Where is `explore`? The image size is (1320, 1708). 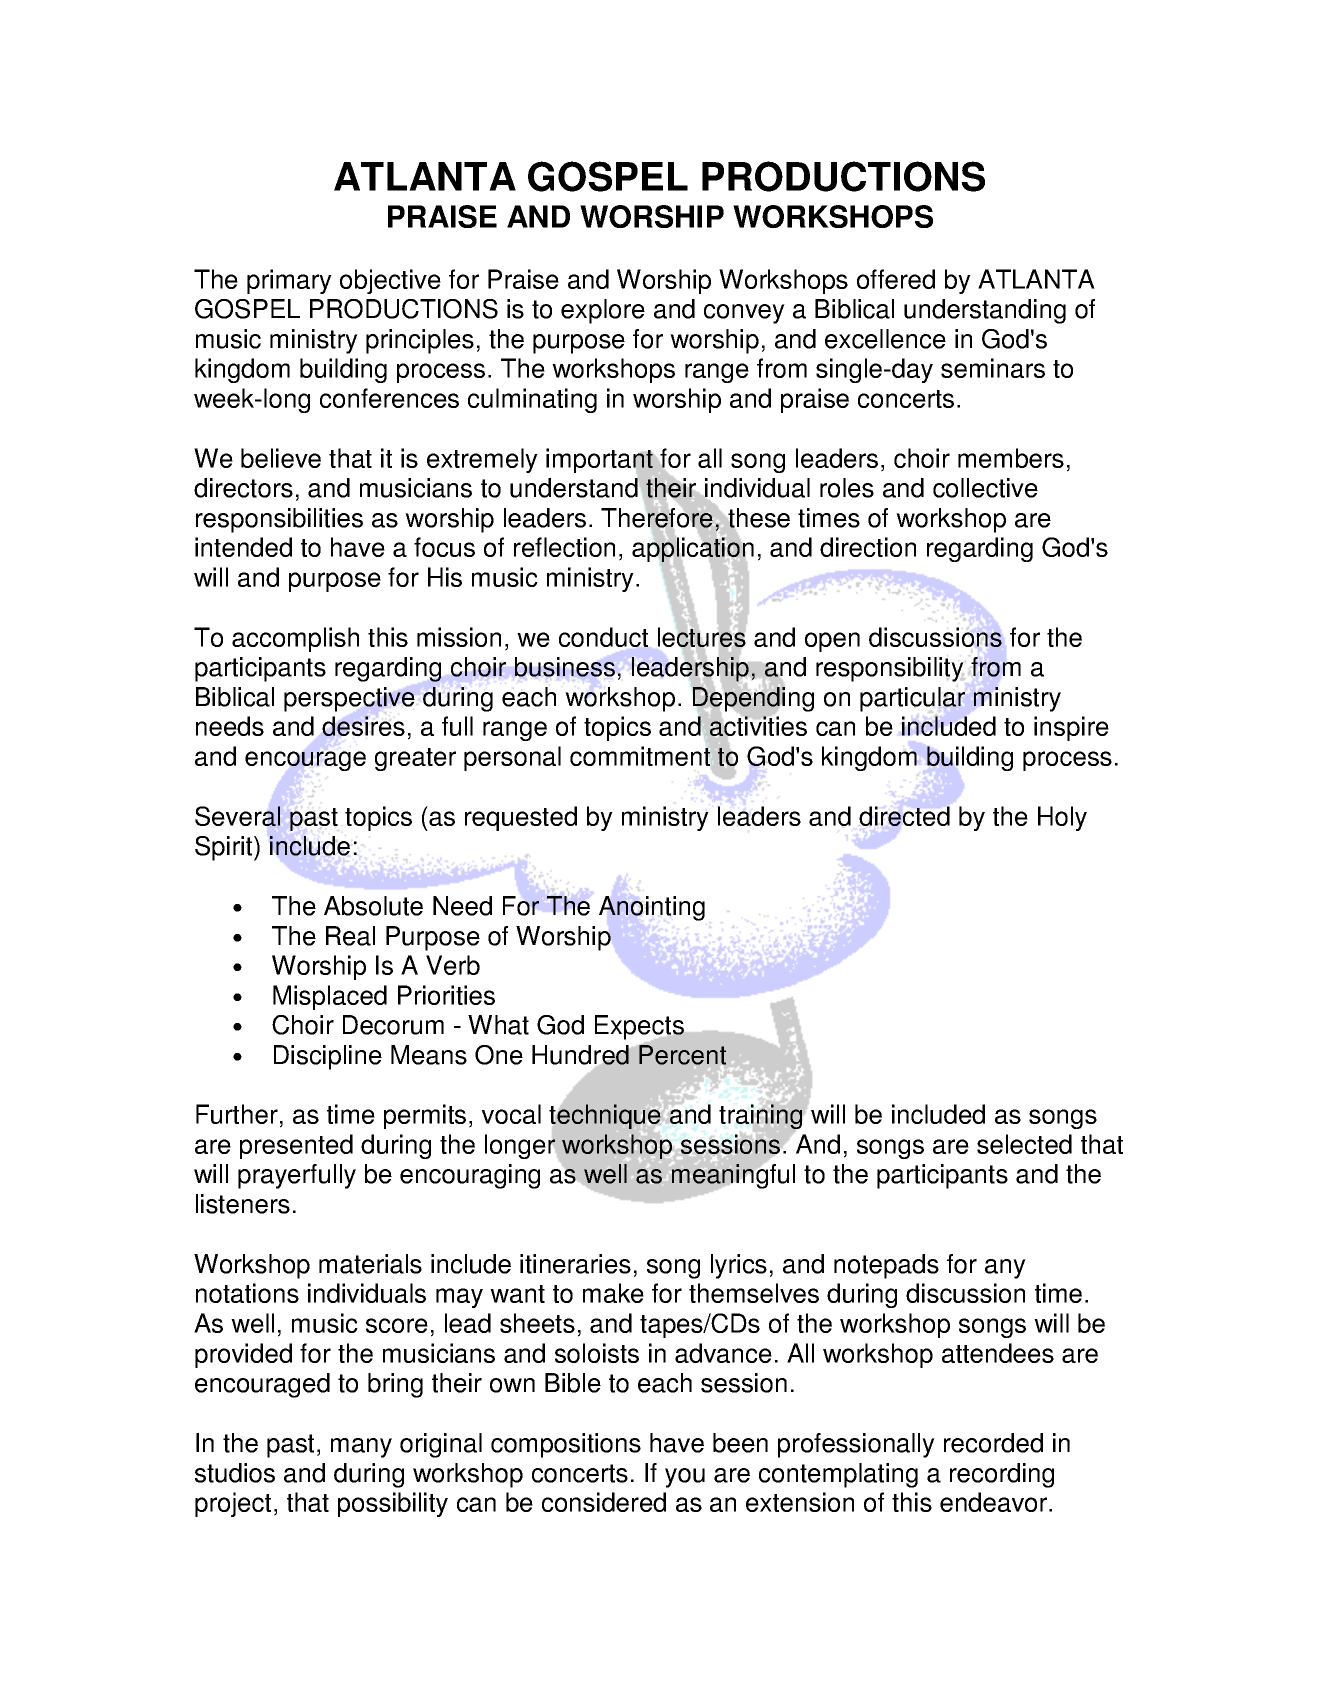
explore is located at coordinates (603, 311).
